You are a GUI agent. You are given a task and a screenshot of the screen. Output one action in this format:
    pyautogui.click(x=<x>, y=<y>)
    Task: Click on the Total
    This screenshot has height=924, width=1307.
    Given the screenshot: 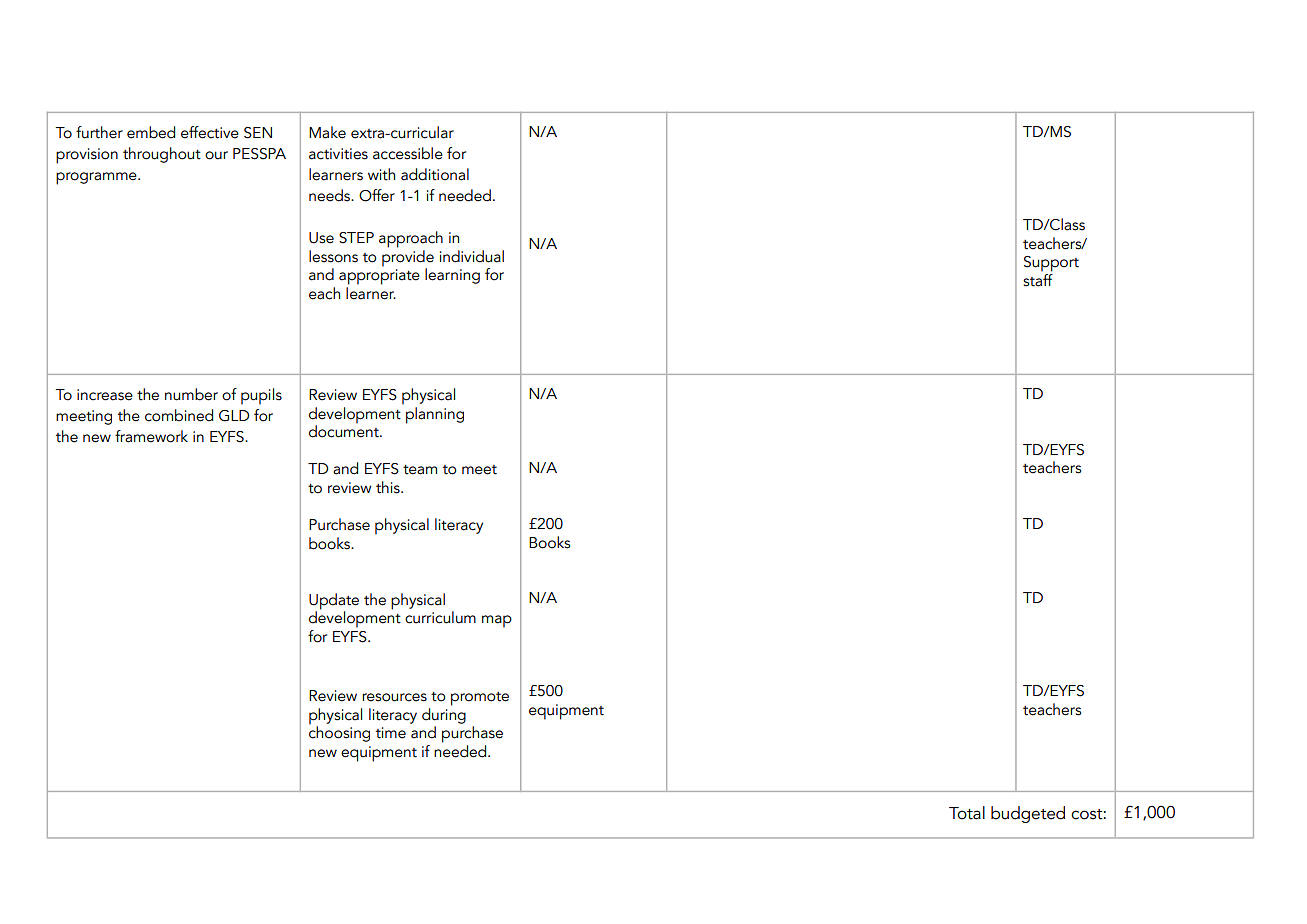 What is the action you would take?
    pyautogui.click(x=967, y=813)
